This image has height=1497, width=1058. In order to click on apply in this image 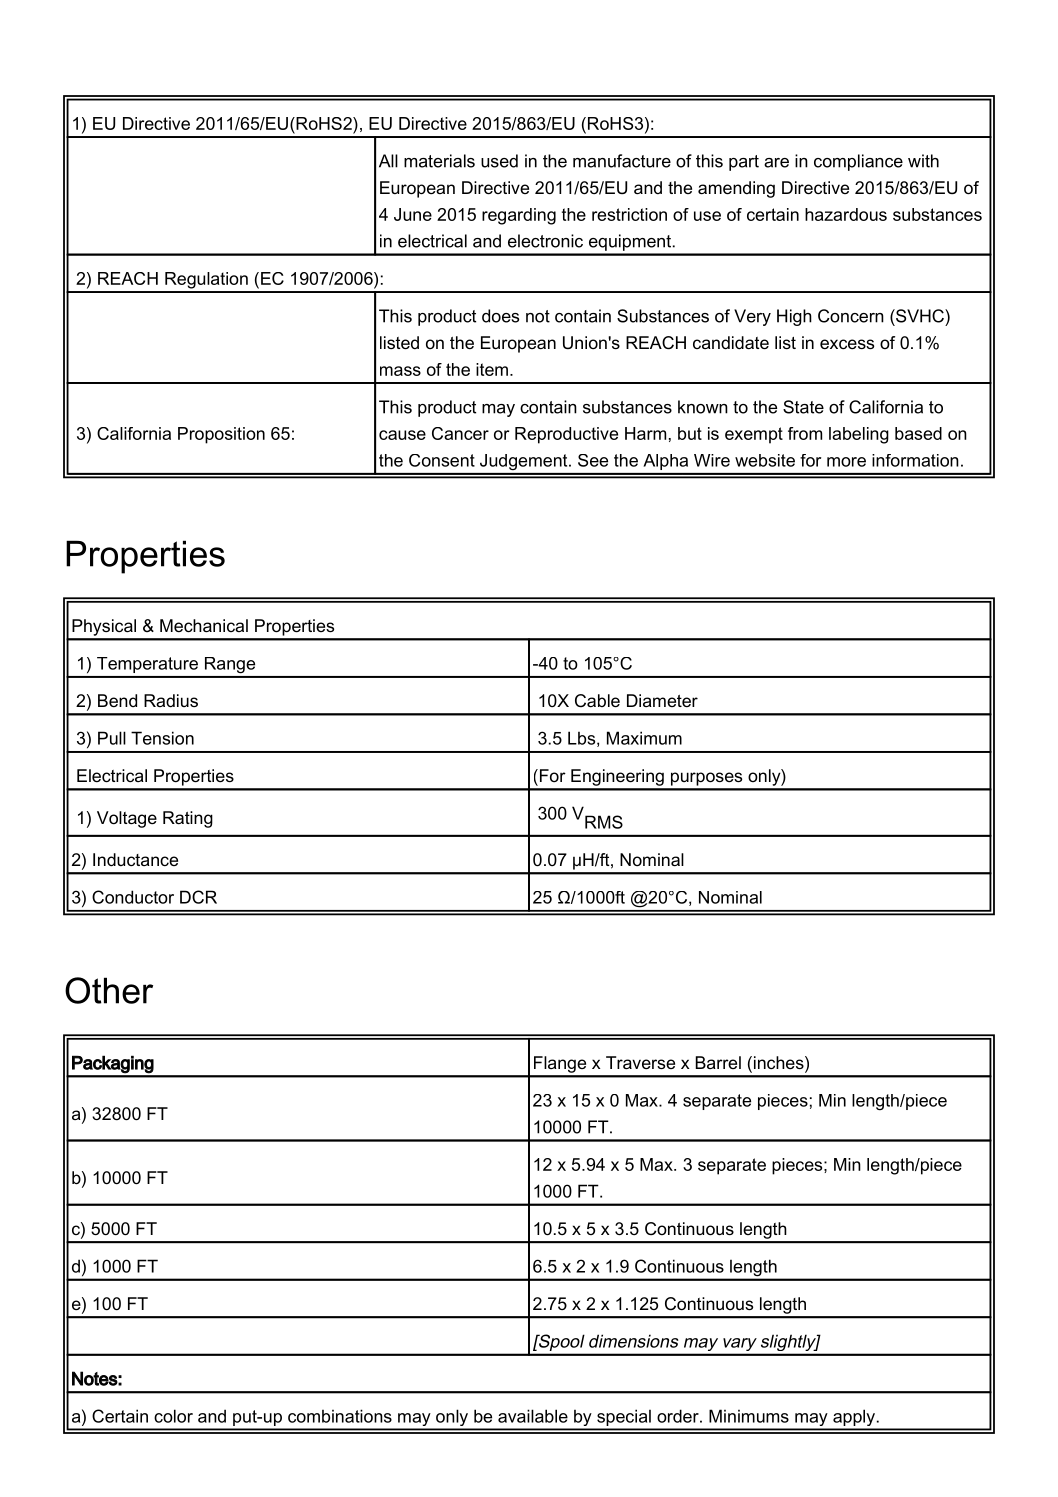, I will do `click(854, 1419)`.
